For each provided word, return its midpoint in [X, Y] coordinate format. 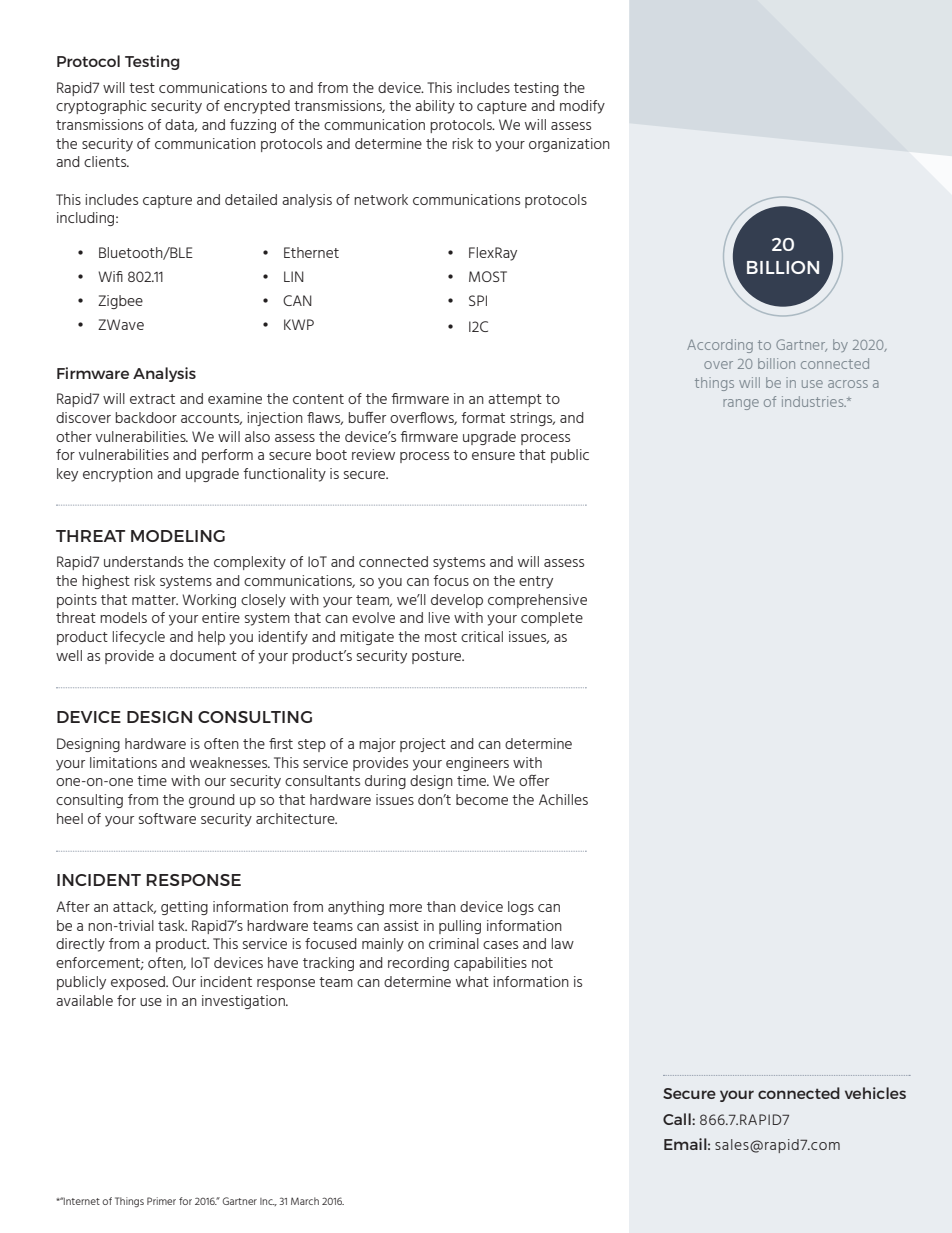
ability [435, 107]
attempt [515, 400]
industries [814, 401]
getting [184, 908]
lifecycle [139, 638]
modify [582, 107]
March [305, 1201]
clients [106, 161]
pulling [460, 927]
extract [152, 399]
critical [482, 636]
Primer [161, 1201]
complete [552, 619]
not [542, 963]
